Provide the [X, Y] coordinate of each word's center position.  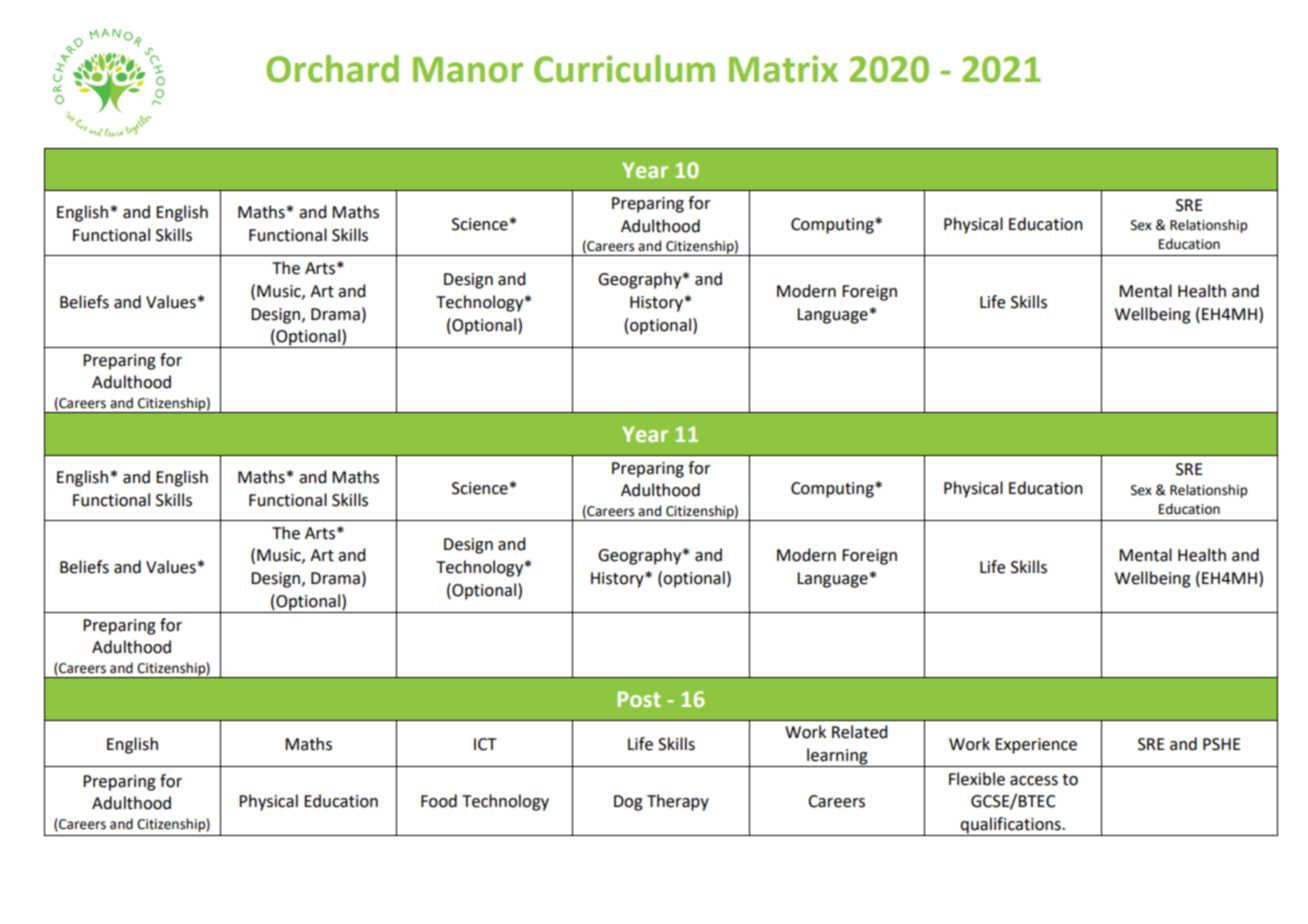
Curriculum [624, 69]
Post [639, 699]
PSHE [1222, 744]
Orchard [332, 69]
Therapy [678, 802]
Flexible [977, 779]
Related [859, 732]
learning [837, 757]
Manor [468, 70]
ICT [485, 744]
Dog [628, 803]
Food [439, 801]
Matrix [783, 69]
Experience [1036, 746]
